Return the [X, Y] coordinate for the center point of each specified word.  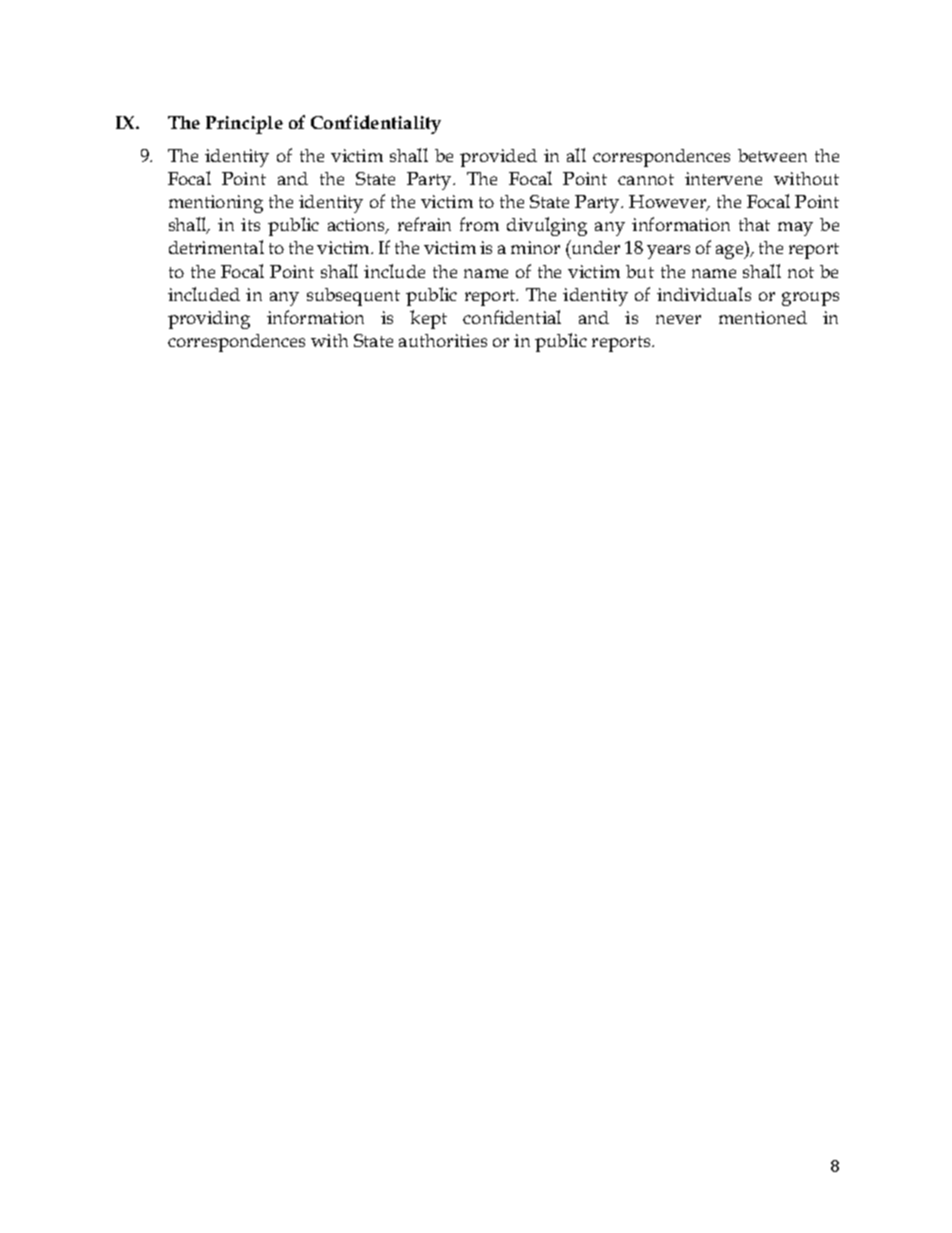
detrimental [216, 247]
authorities [443, 340]
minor [535, 247]
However [669, 203]
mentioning [216, 204]
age [731, 252]
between [772, 155]
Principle [244, 125]
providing [209, 320]
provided [498, 158]
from [479, 224]
